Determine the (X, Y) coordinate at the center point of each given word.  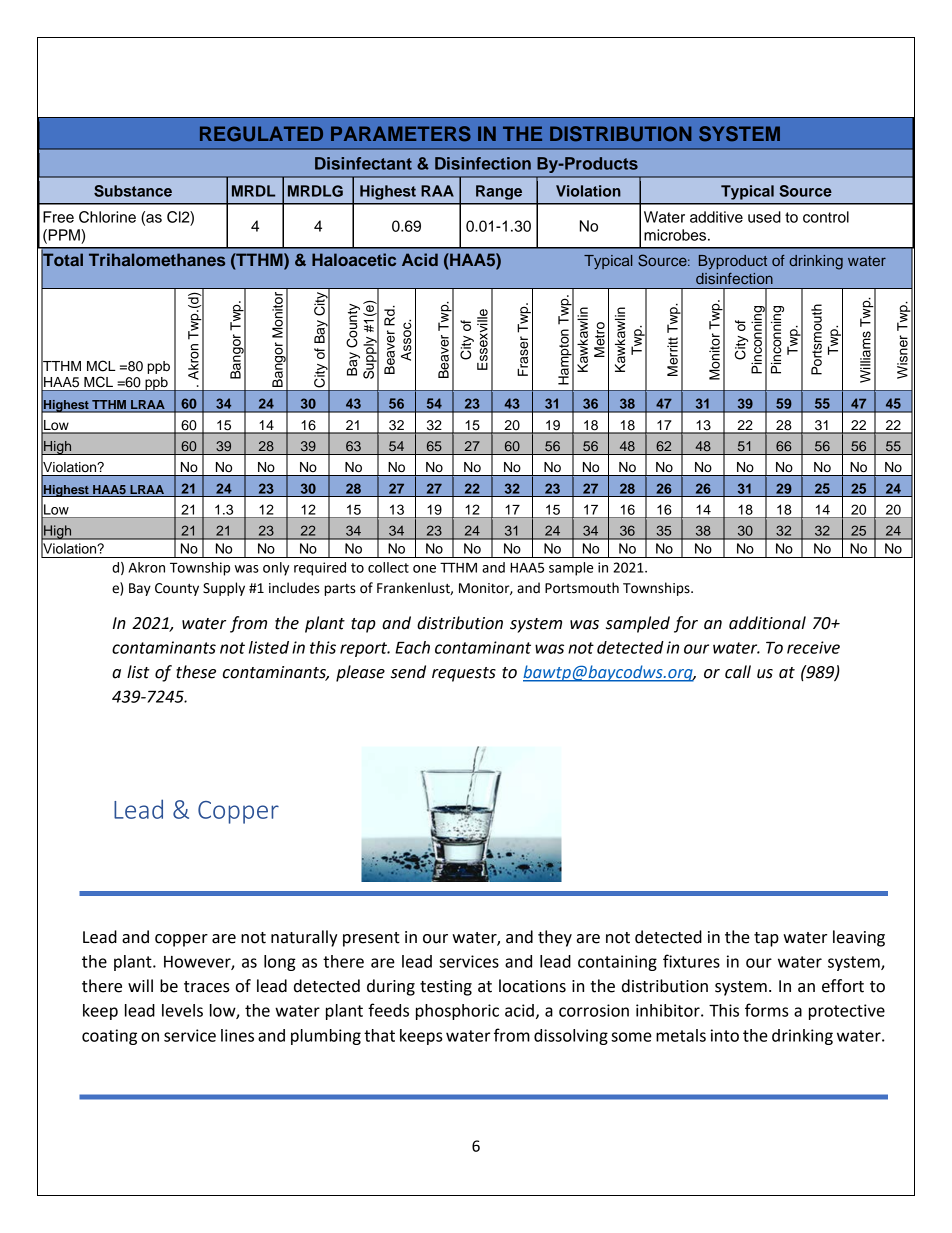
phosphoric (457, 1012)
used (764, 217)
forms (767, 1010)
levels (182, 1010)
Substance (133, 191)
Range (499, 192)
